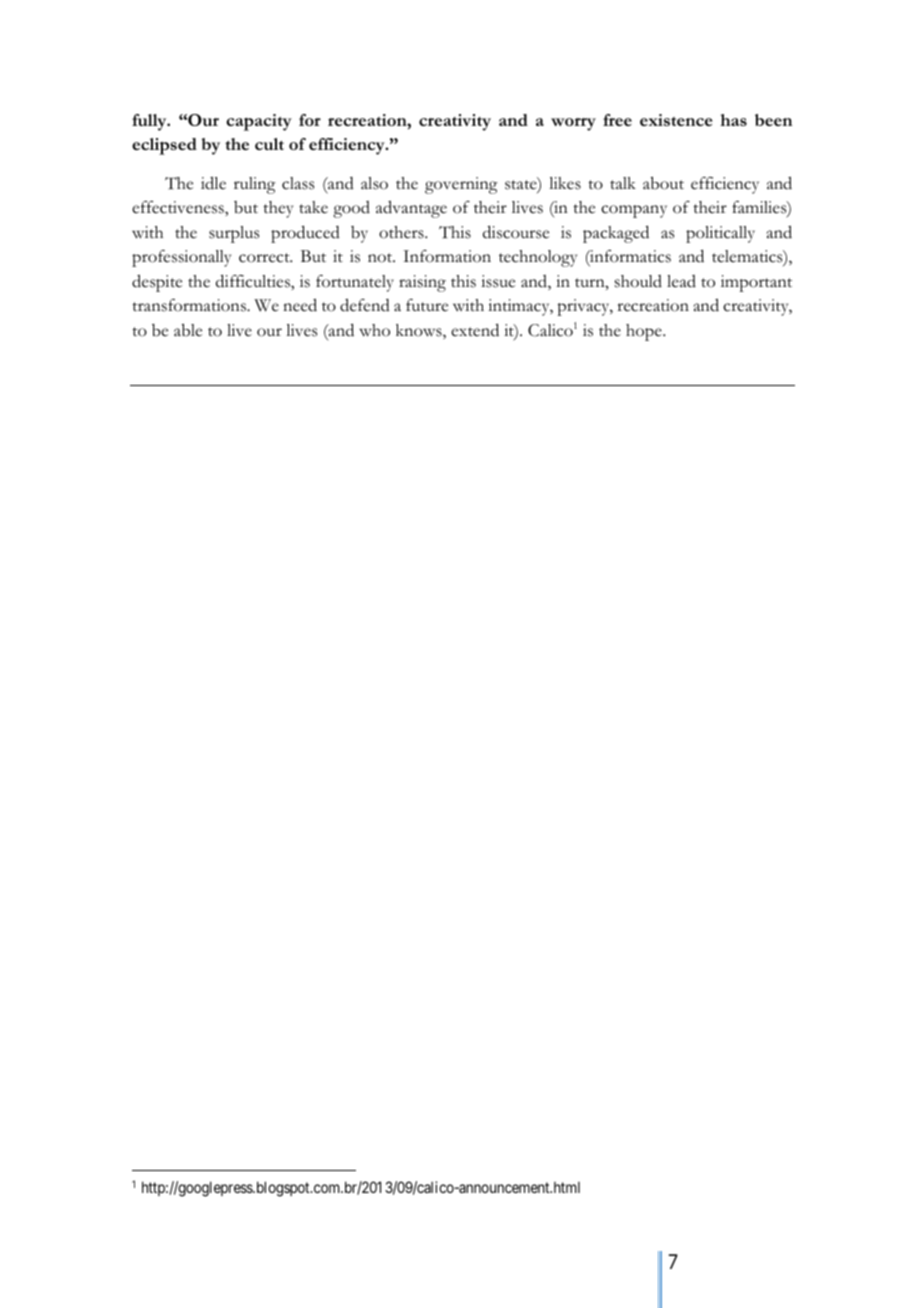  What do you see at coordinates (573, 124) in the screenshot?
I see `worry` at bounding box center [573, 124].
